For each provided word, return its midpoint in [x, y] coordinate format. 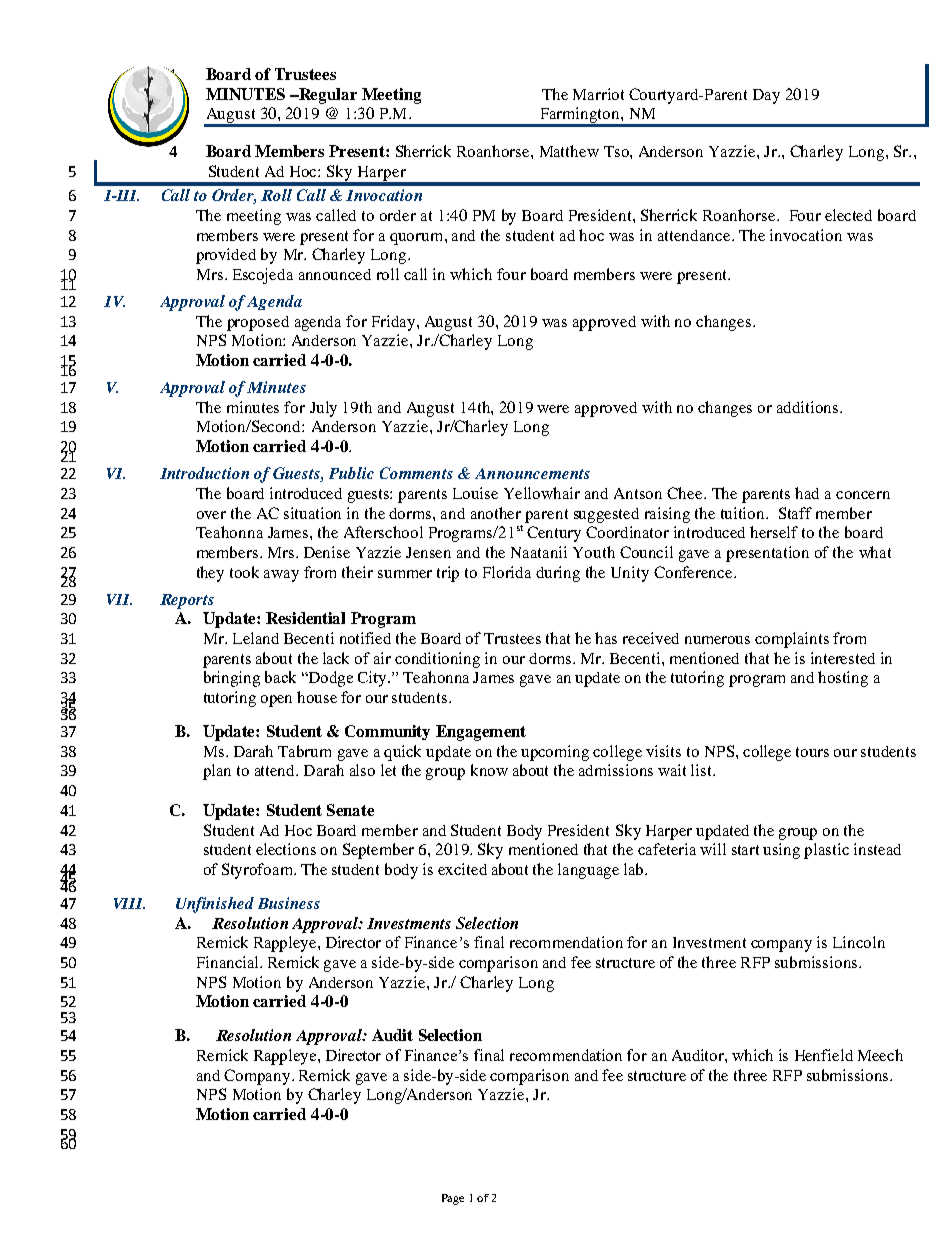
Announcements [532, 473]
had [807, 493]
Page [453, 1199]
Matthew [569, 151]
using [781, 851]
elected [848, 215]
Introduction [204, 473]
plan [217, 772]
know [489, 770]
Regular [327, 96]
